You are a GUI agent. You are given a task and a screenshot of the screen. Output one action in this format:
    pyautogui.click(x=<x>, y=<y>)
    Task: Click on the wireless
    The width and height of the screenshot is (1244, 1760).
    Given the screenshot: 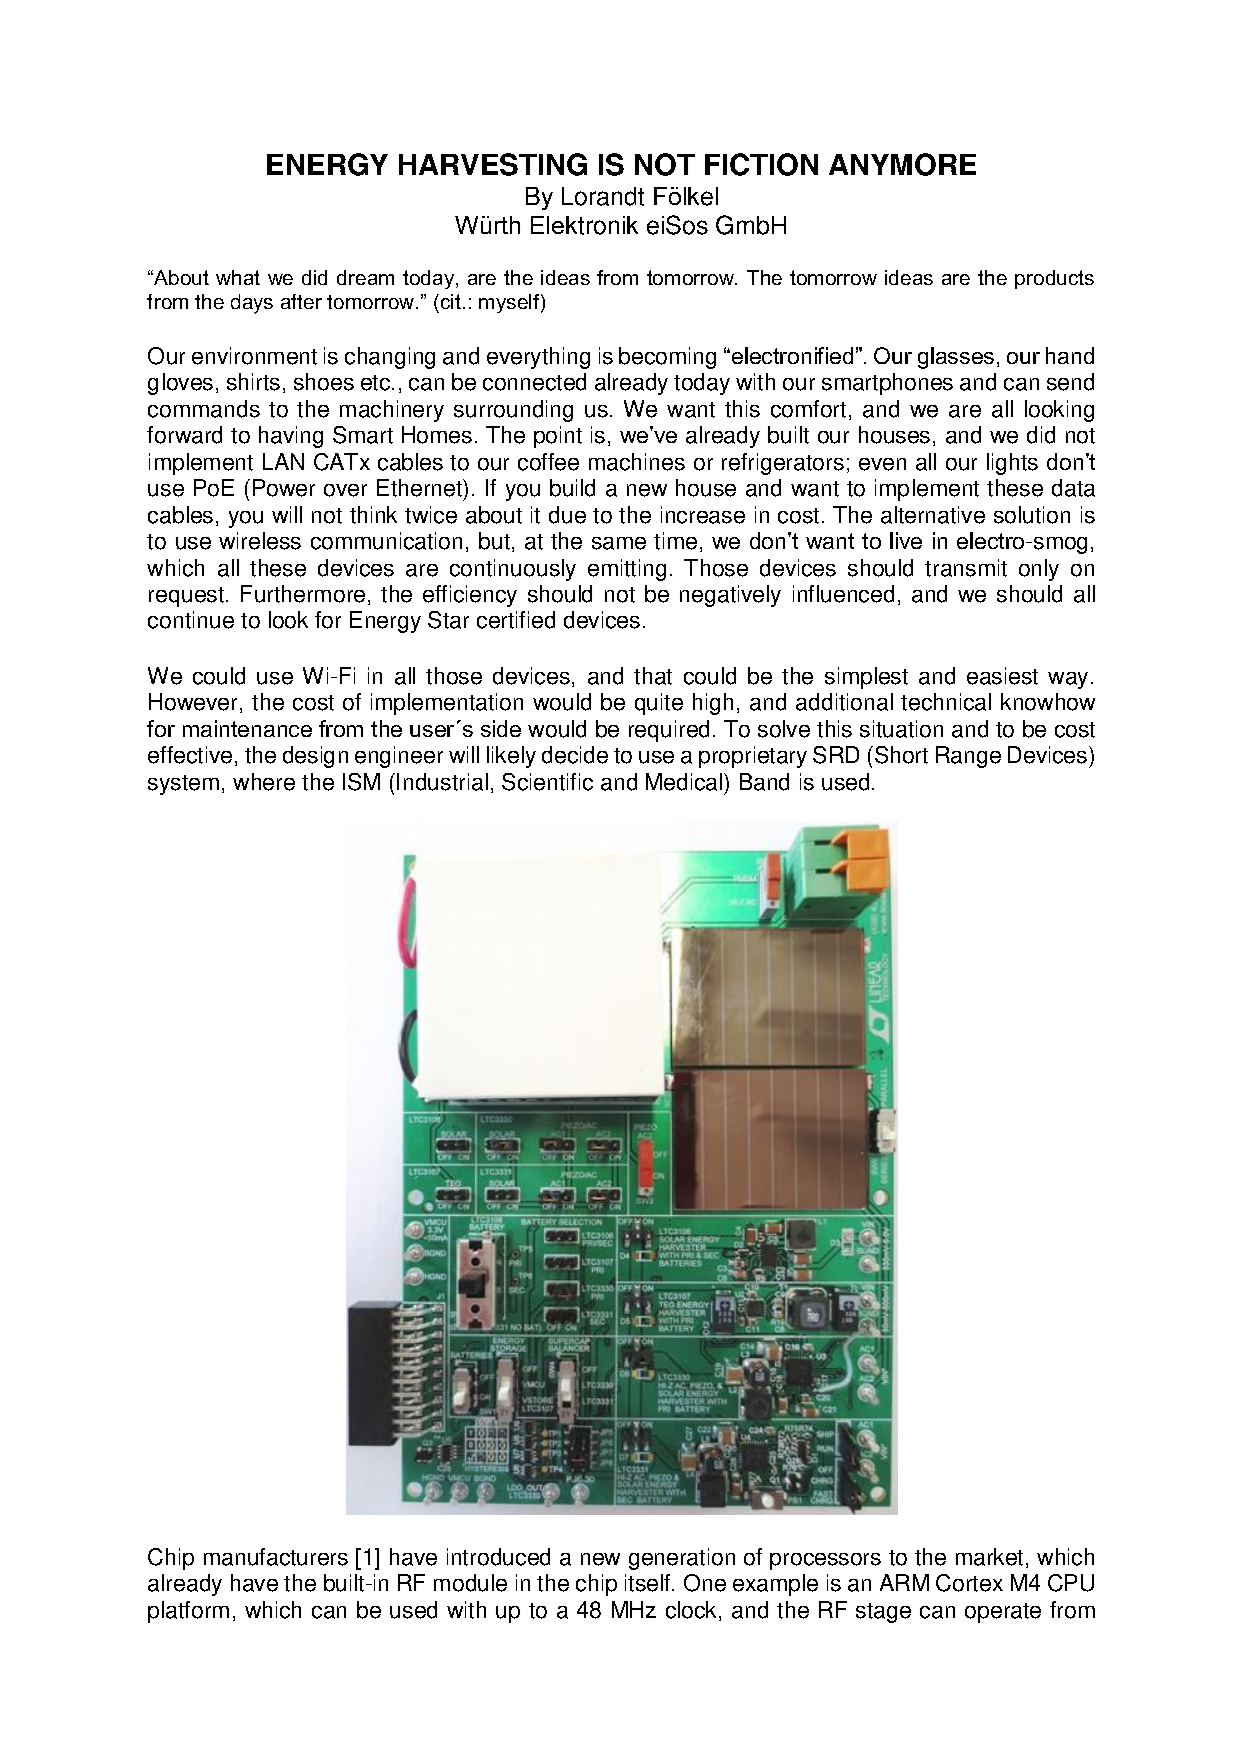 What is the action you would take?
    pyautogui.click(x=260, y=541)
